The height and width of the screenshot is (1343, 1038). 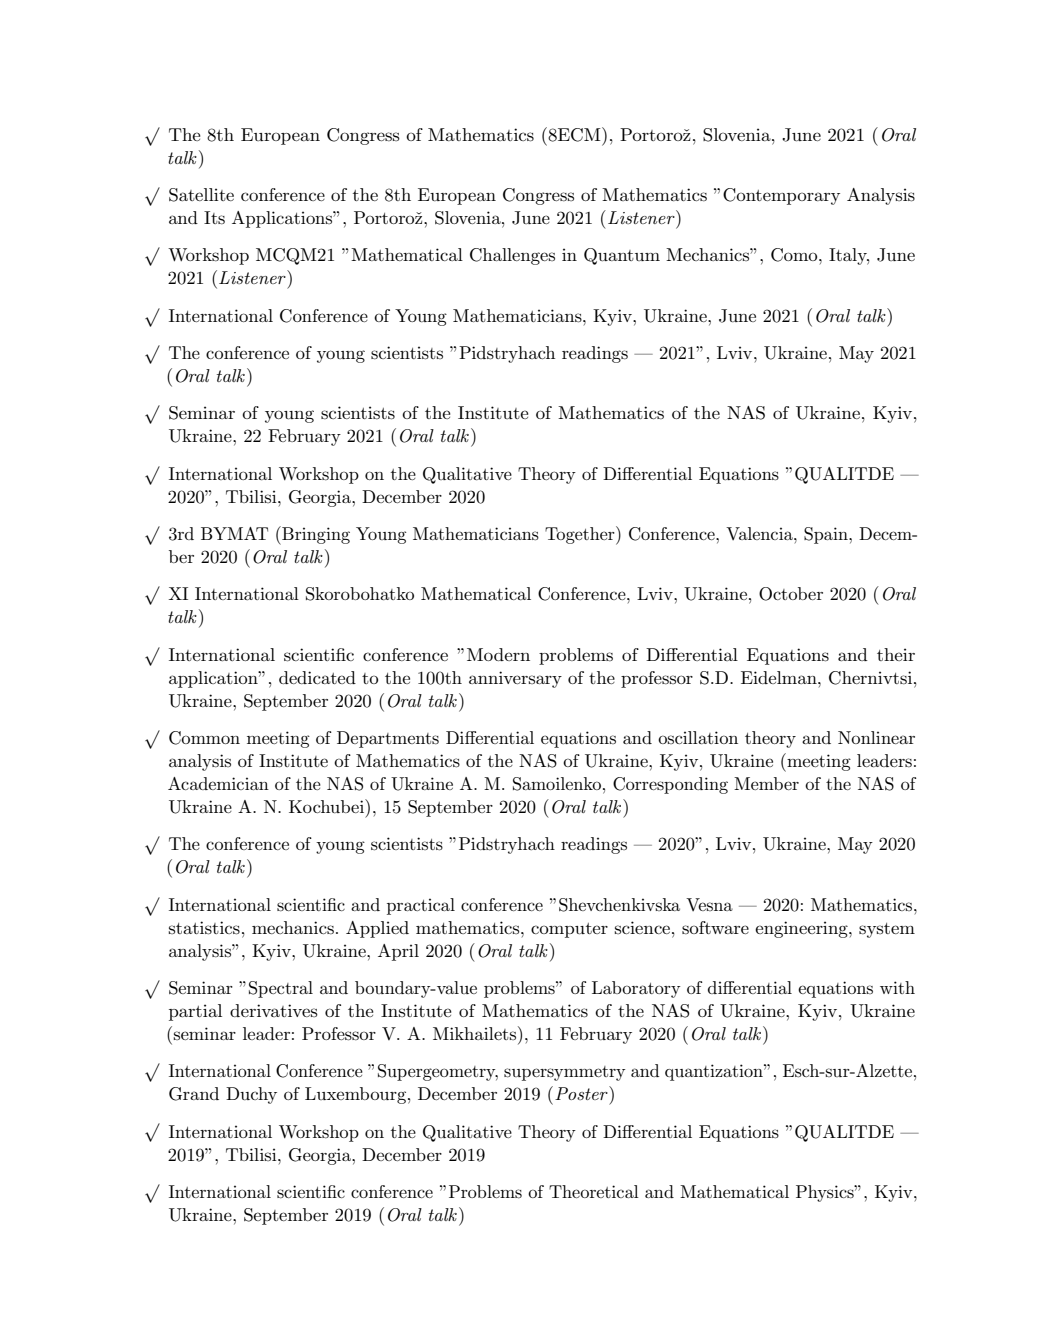 I want to click on Duchy, so click(x=251, y=1095).
